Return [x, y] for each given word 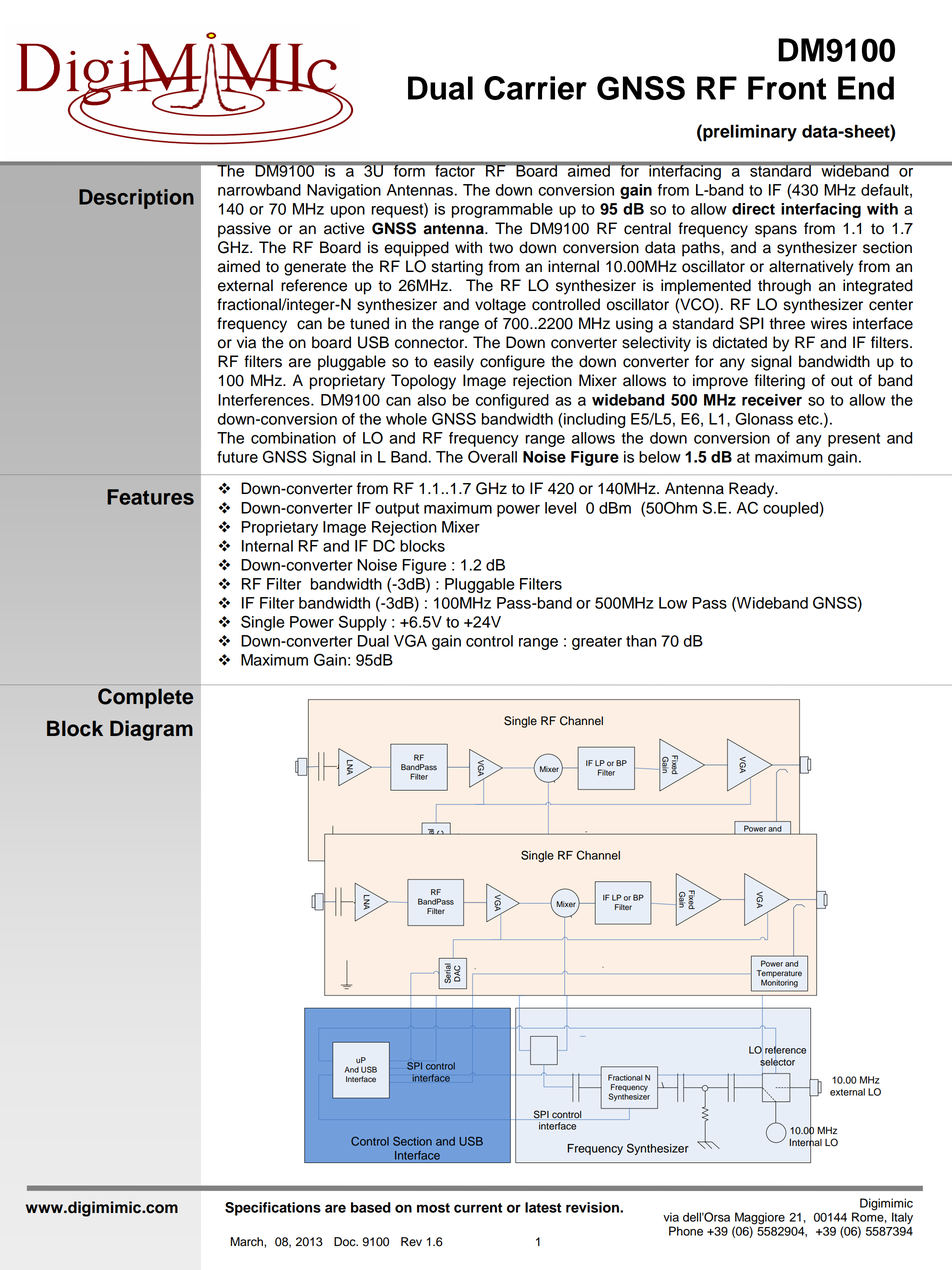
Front [787, 88]
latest [543, 1207]
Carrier [535, 88]
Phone [686, 1231]
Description [136, 199]
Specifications [273, 1209]
